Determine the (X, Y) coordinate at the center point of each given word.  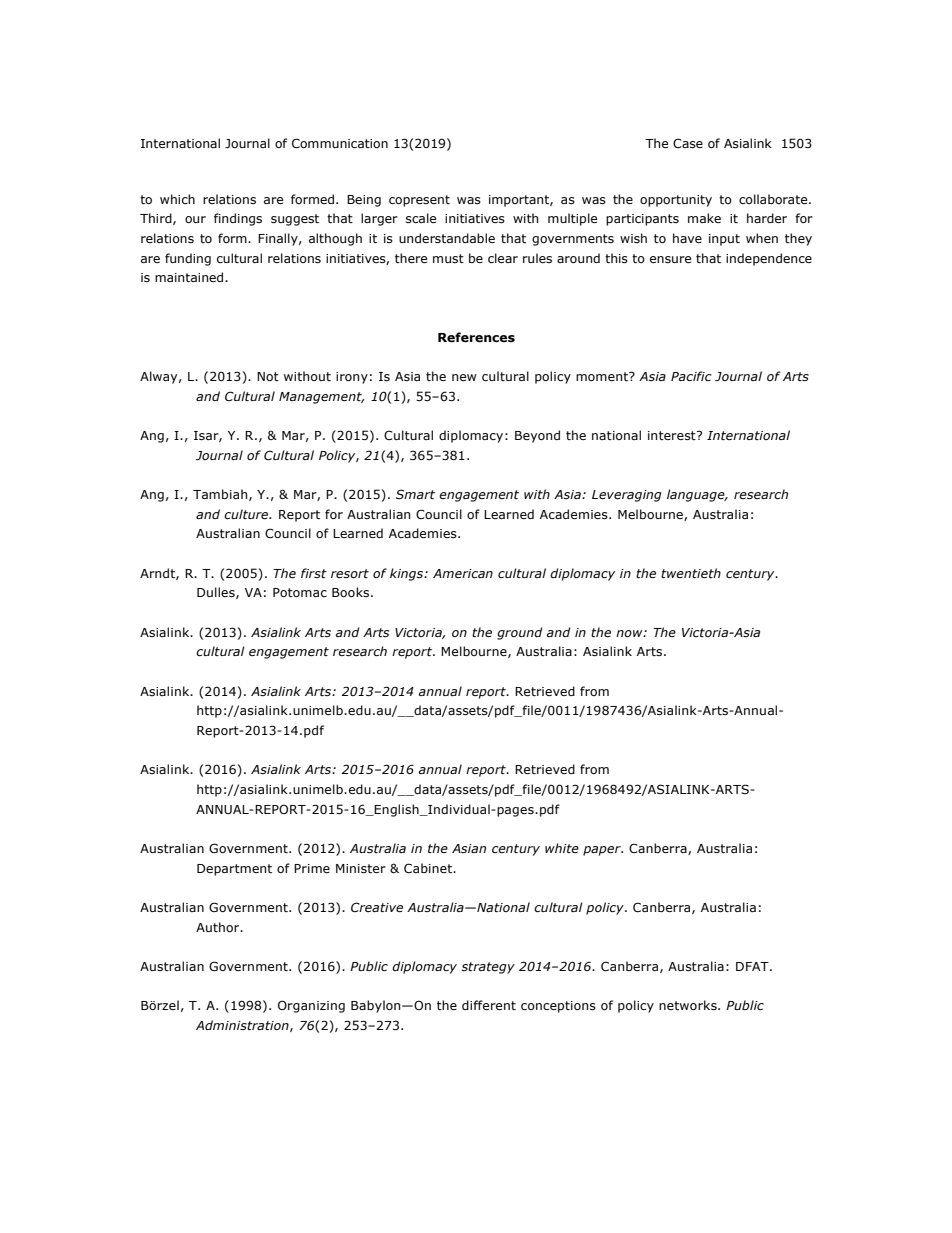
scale (421, 218)
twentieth (691, 573)
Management (321, 398)
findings (238, 219)
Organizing (311, 1006)
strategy (488, 968)
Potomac (300, 592)
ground (520, 633)
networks (689, 1005)
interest (673, 435)
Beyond (537, 436)
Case (688, 143)
